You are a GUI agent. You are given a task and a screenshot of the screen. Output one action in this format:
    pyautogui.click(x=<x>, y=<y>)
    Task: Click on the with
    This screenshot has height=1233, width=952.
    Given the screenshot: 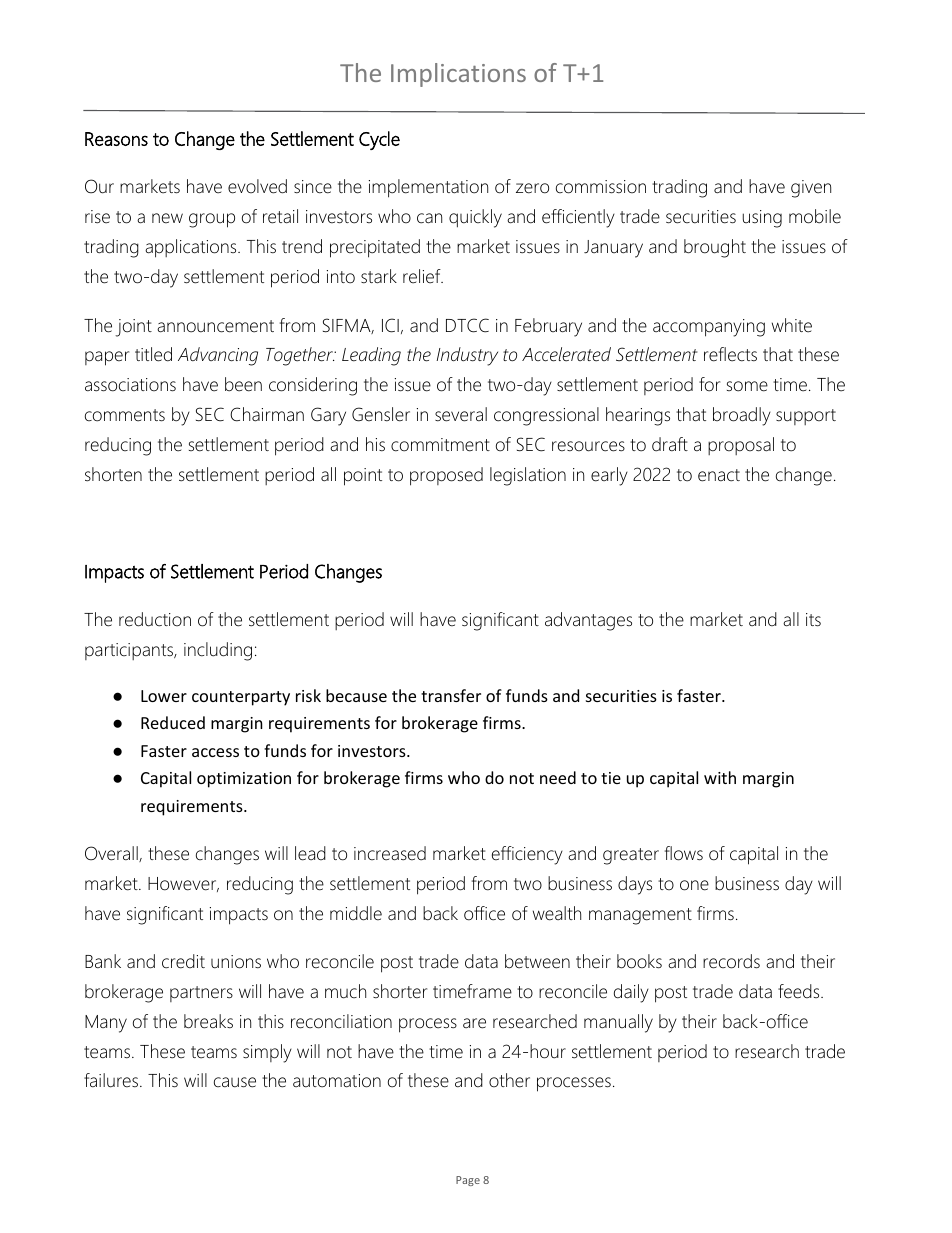 What is the action you would take?
    pyautogui.click(x=720, y=777)
